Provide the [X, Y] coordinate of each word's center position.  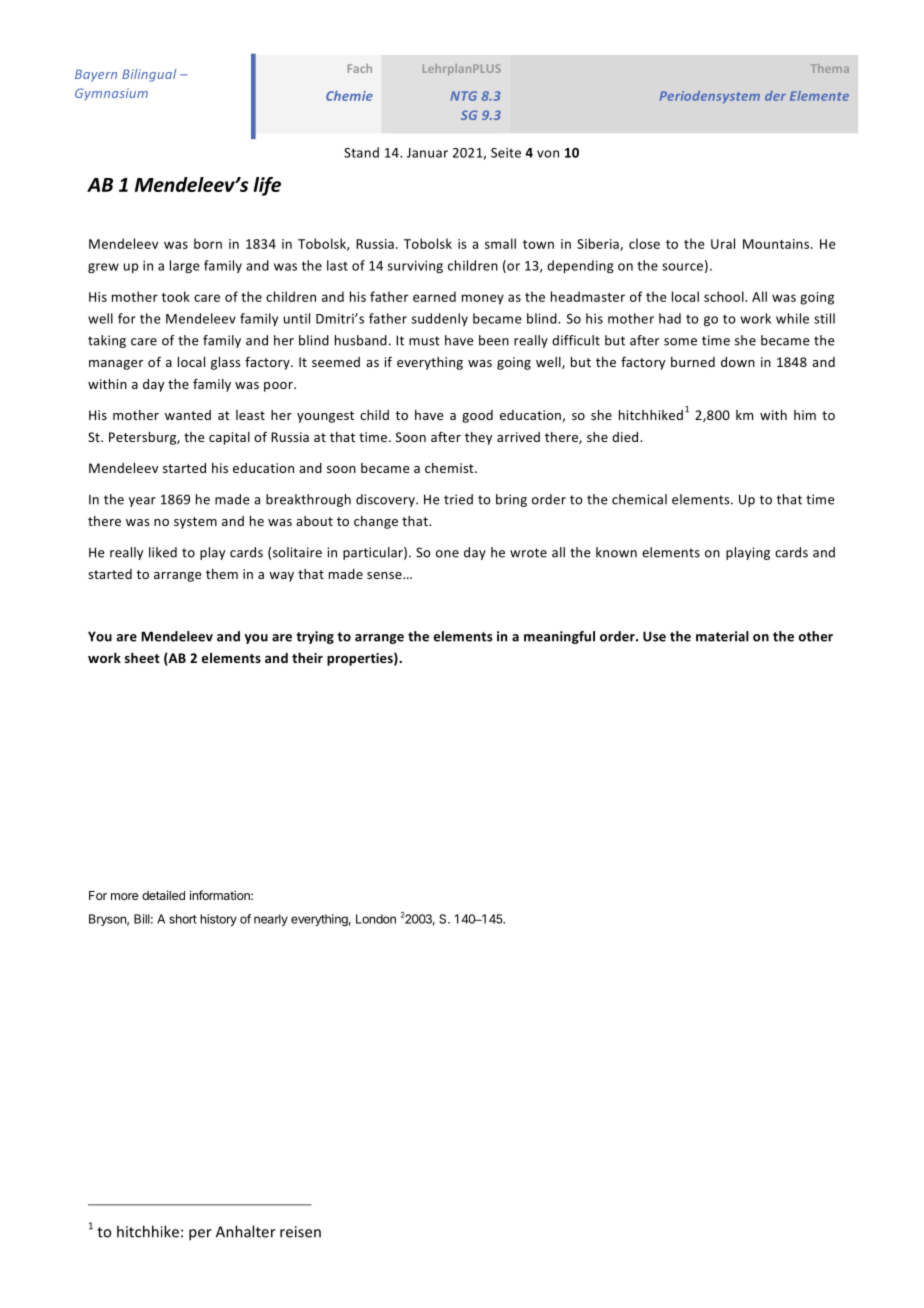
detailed [163, 895]
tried [458, 499]
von [548, 154]
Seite [506, 153]
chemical [639, 499]
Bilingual [149, 75]
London [376, 919]
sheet [142, 658]
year [142, 502]
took [176, 296]
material [722, 636]
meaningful [559, 637]
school [725, 296]
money [483, 299]
